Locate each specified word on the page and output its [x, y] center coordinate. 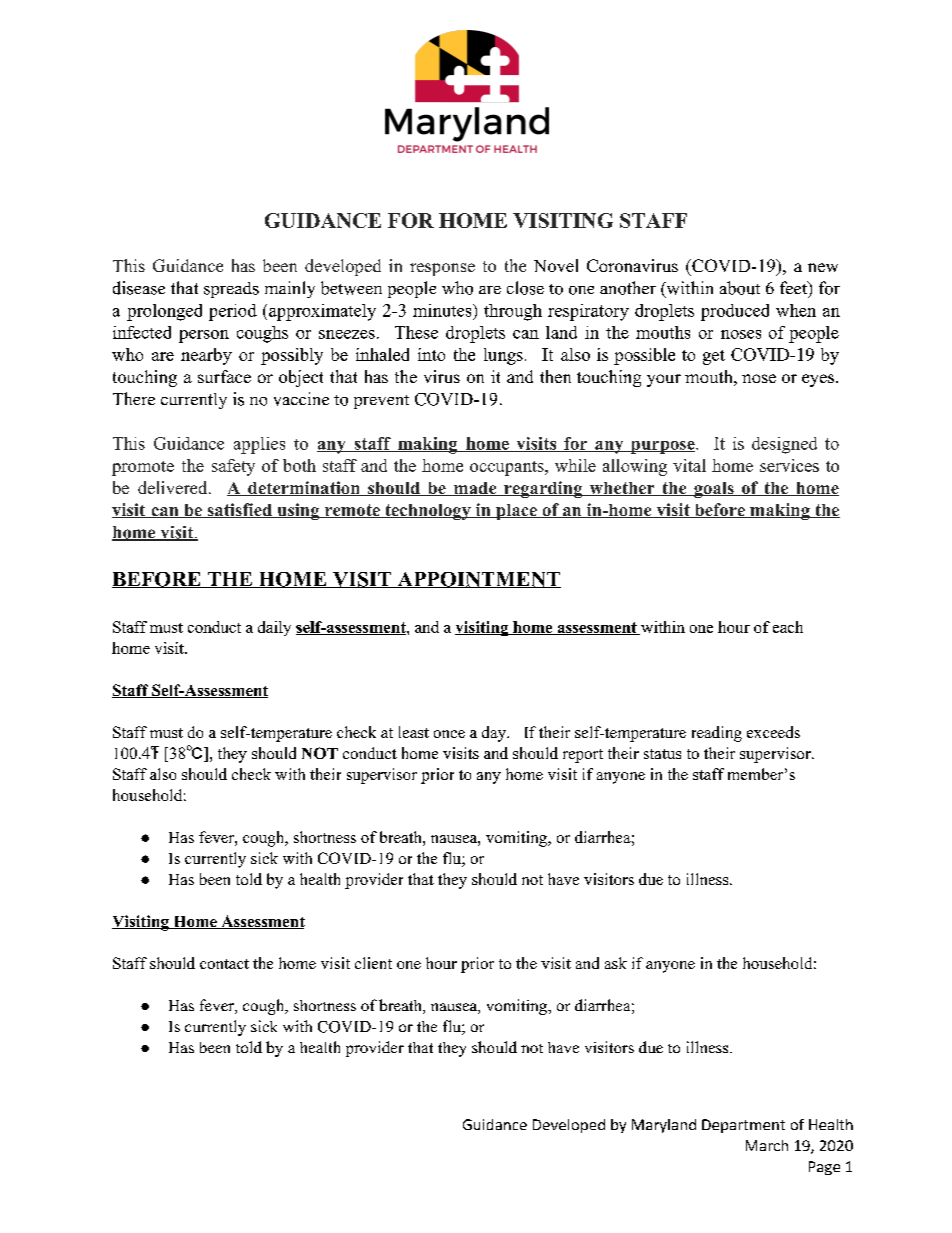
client [373, 963]
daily [274, 628]
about [740, 288]
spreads [231, 290]
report [583, 756]
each [788, 627]
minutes [443, 310]
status [662, 754]
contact [224, 964]
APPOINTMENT [478, 580]
